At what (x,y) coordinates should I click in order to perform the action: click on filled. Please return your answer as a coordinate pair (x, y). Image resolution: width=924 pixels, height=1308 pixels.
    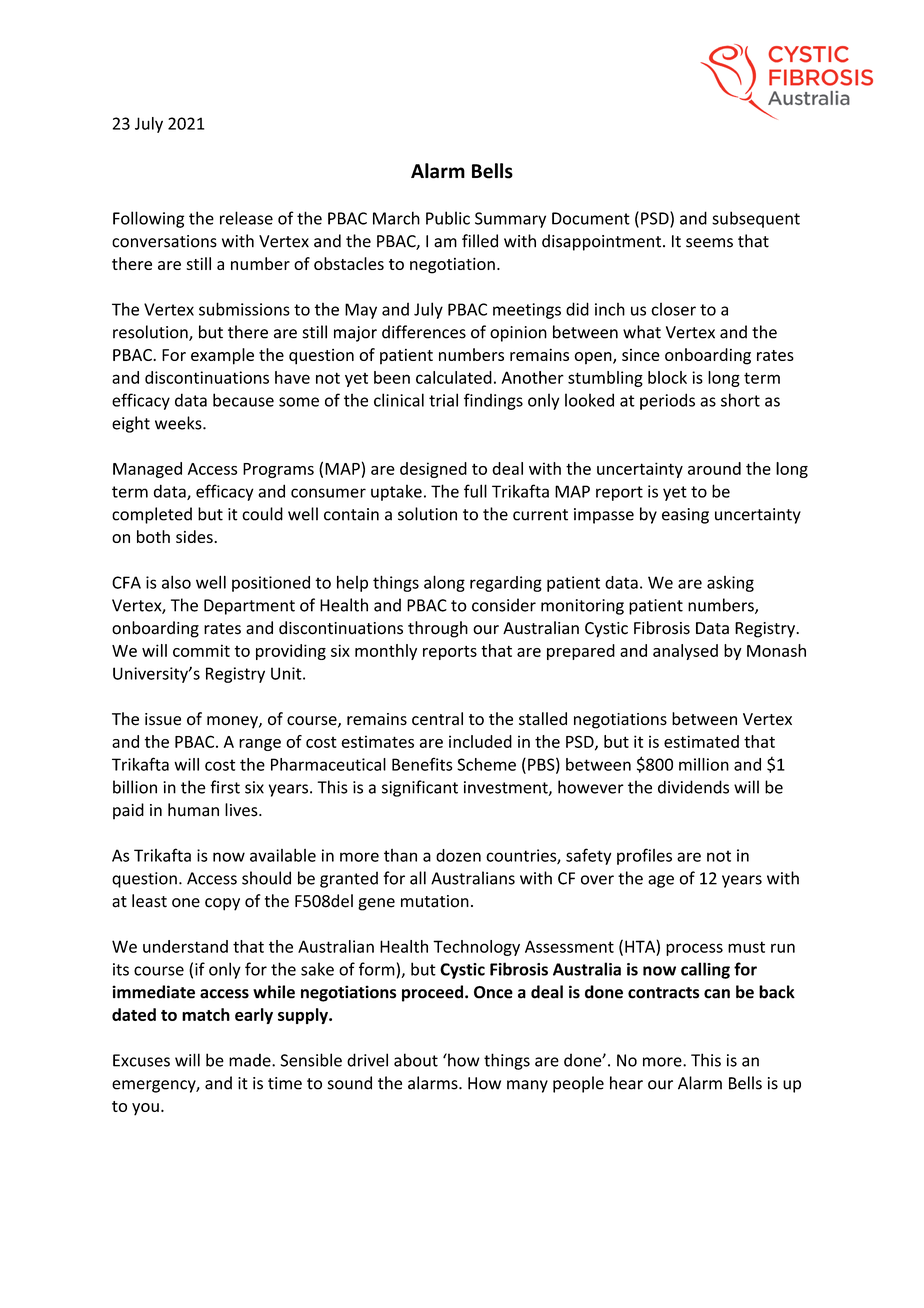
    Looking at the image, I should click on (480, 241).
